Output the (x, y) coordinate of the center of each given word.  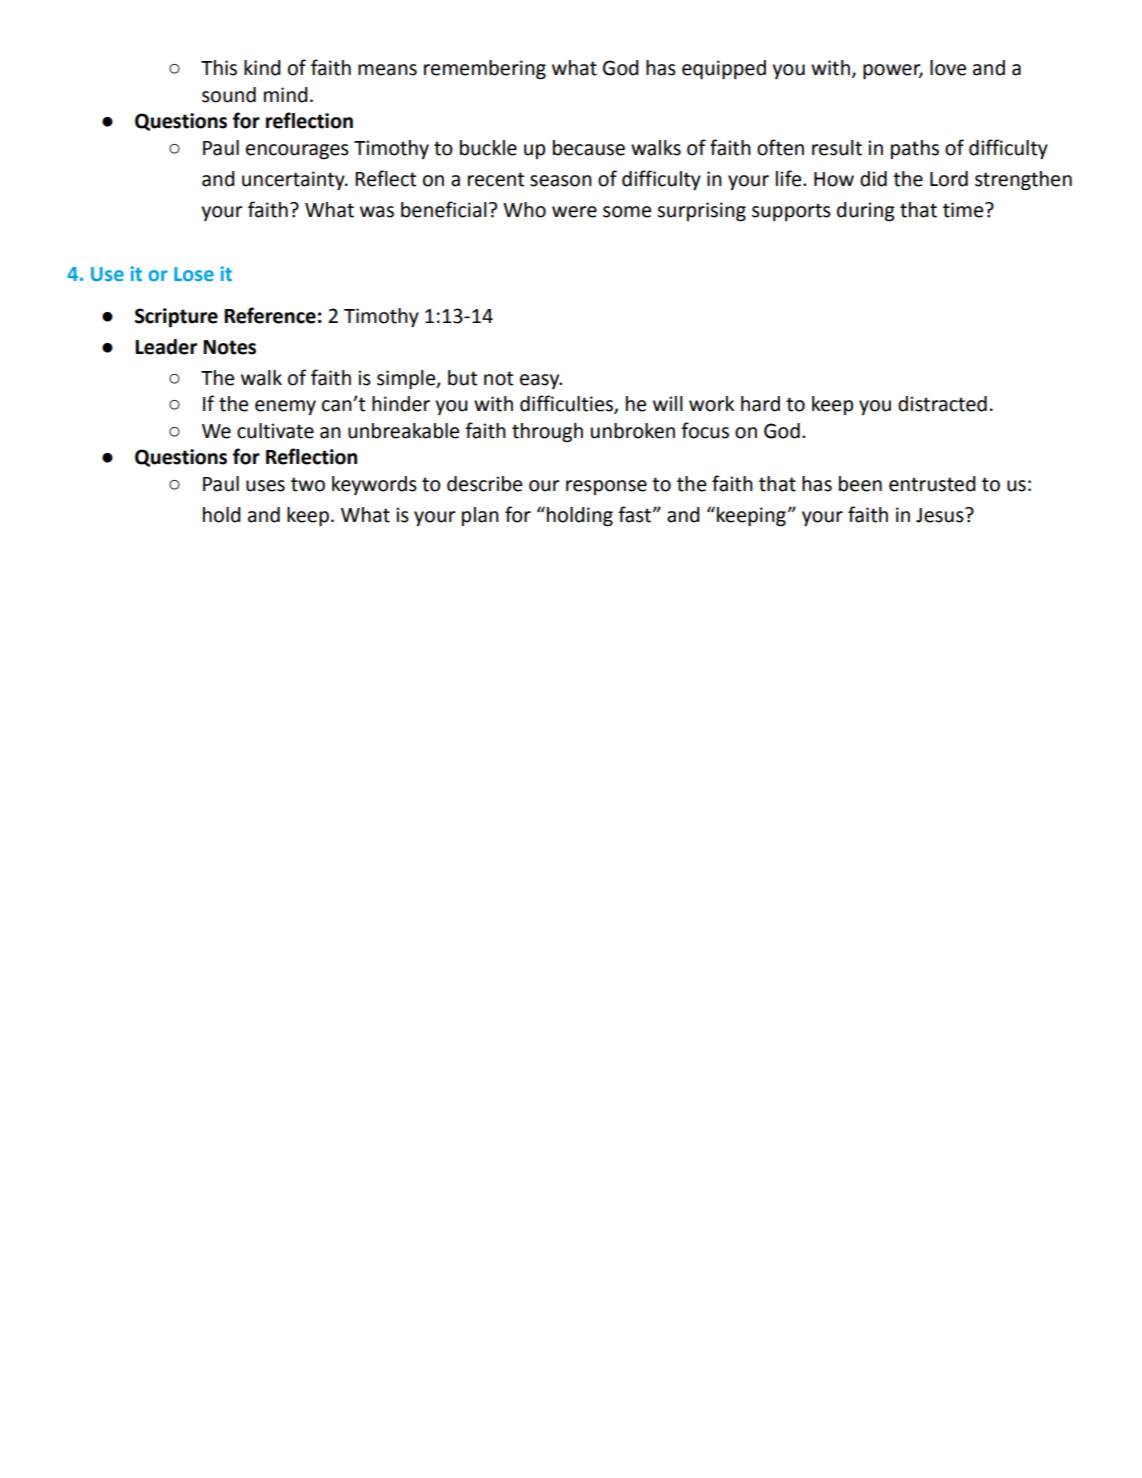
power (893, 72)
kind (262, 68)
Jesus (941, 515)
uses (265, 486)
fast (634, 514)
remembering (485, 70)
